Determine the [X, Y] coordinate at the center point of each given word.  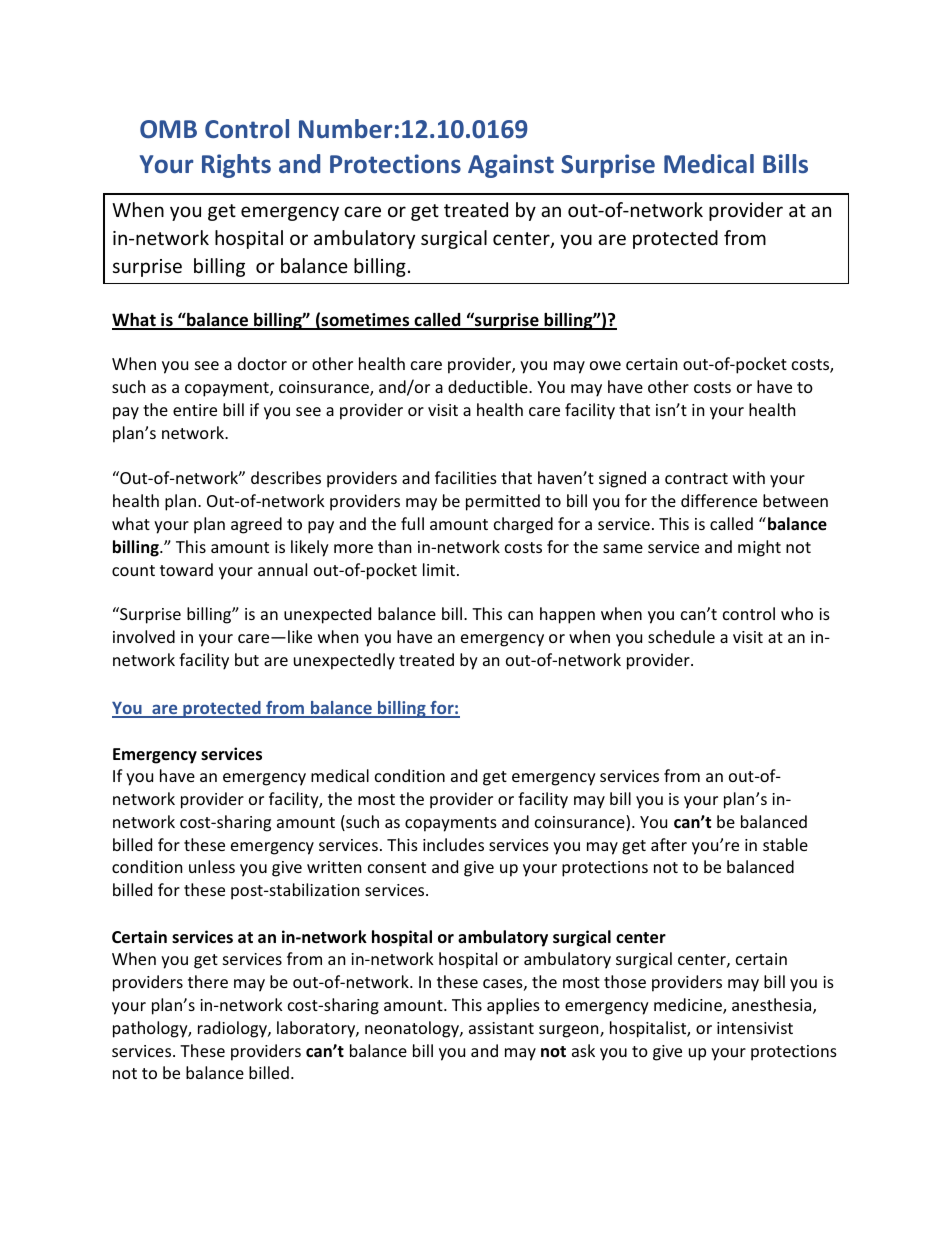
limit [439, 569]
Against [511, 166]
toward [186, 569]
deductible [489, 386]
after [669, 844]
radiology [233, 1029]
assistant [501, 1028]
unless [212, 866]
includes [453, 844]
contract [696, 478]
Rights [236, 166]
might [759, 548]
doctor [262, 363]
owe [605, 365]
